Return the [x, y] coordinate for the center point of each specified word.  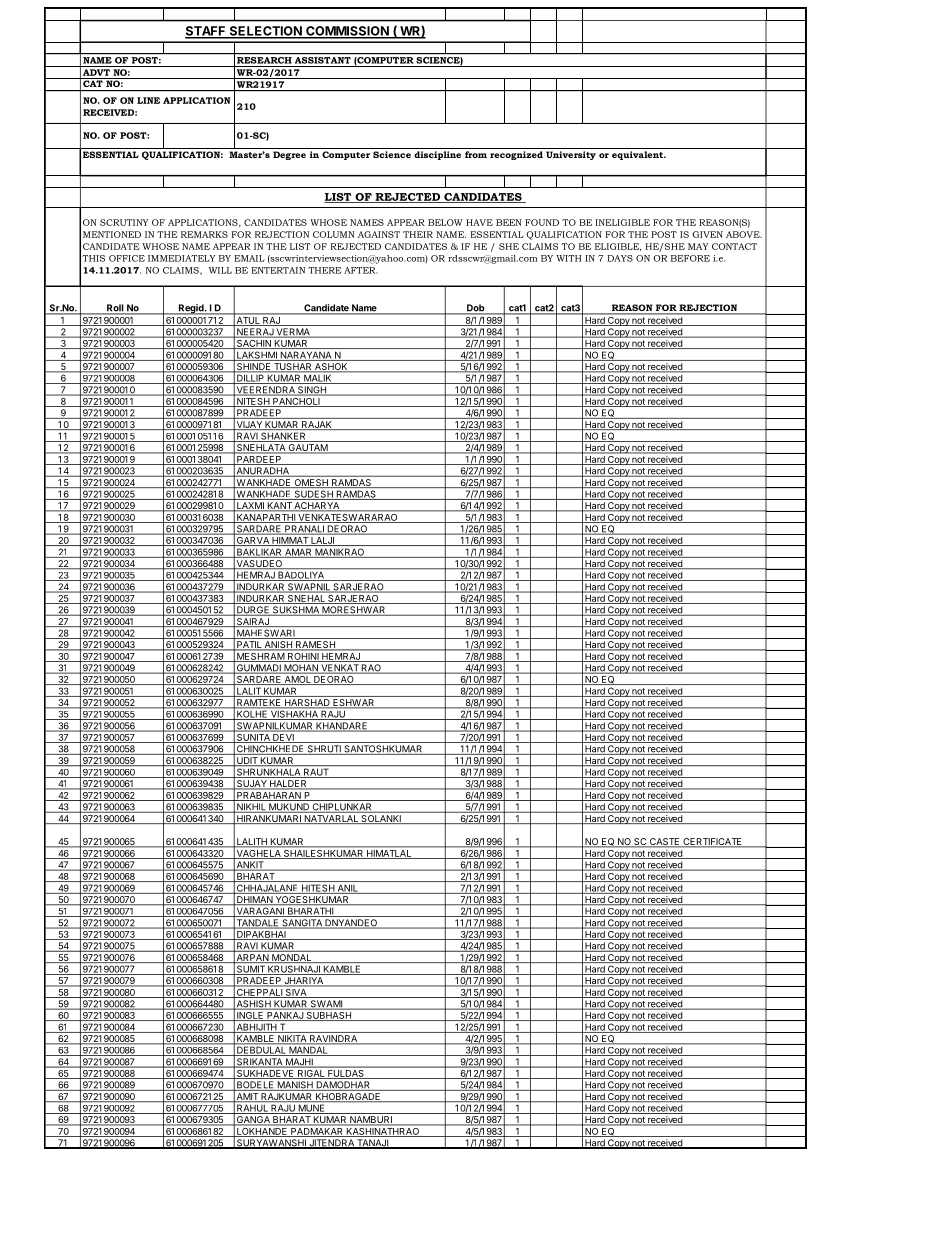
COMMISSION [347, 32]
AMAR [298, 553]
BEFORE [690, 258]
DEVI [283, 738]
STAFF [206, 32]
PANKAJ [285, 1016]
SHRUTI [324, 750]
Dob [476, 309]
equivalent [639, 155]
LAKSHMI [257, 356]
